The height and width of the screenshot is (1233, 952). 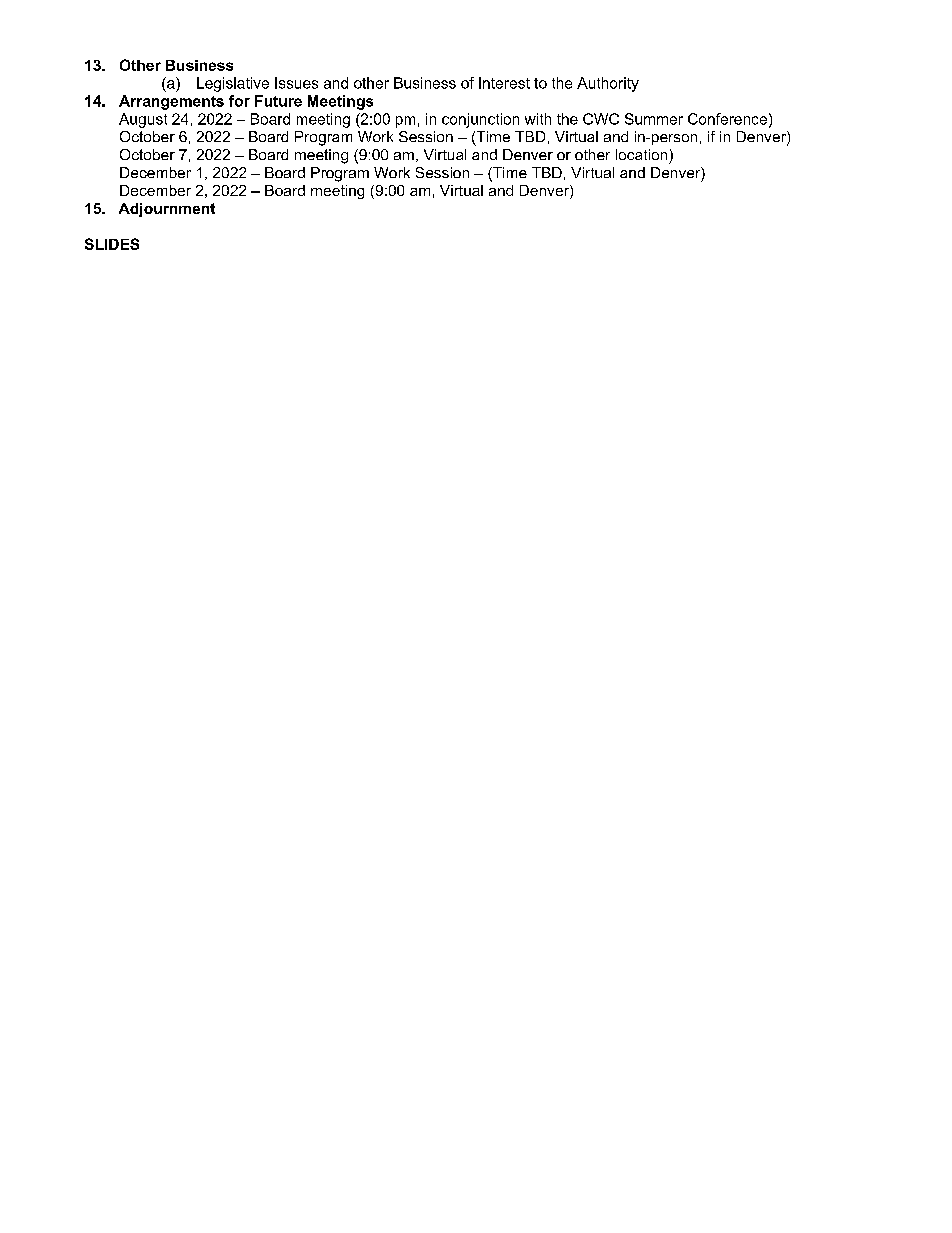 What do you see at coordinates (504, 83) in the screenshot?
I see `Interest` at bounding box center [504, 83].
